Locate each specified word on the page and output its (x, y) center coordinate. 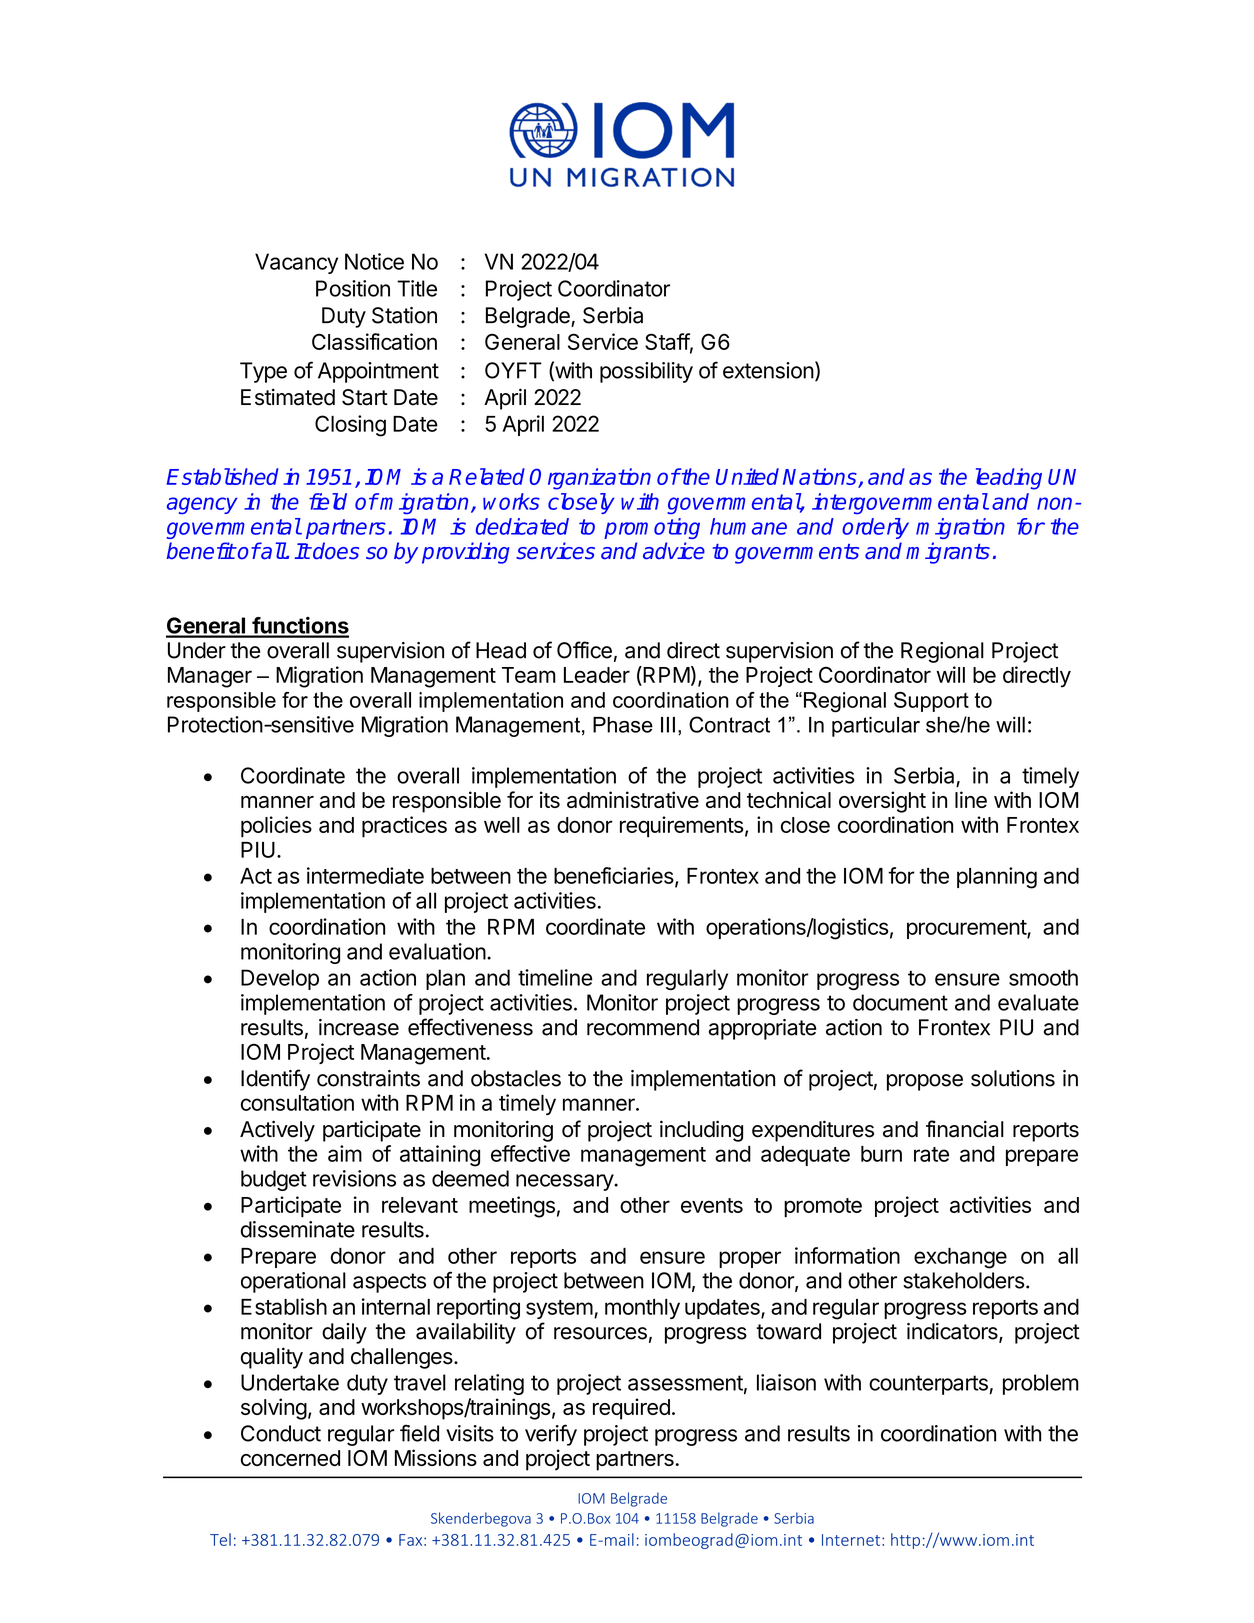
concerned (290, 1458)
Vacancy (296, 263)
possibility (646, 372)
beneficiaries (615, 876)
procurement (967, 929)
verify (551, 1435)
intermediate (365, 875)
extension (768, 370)
